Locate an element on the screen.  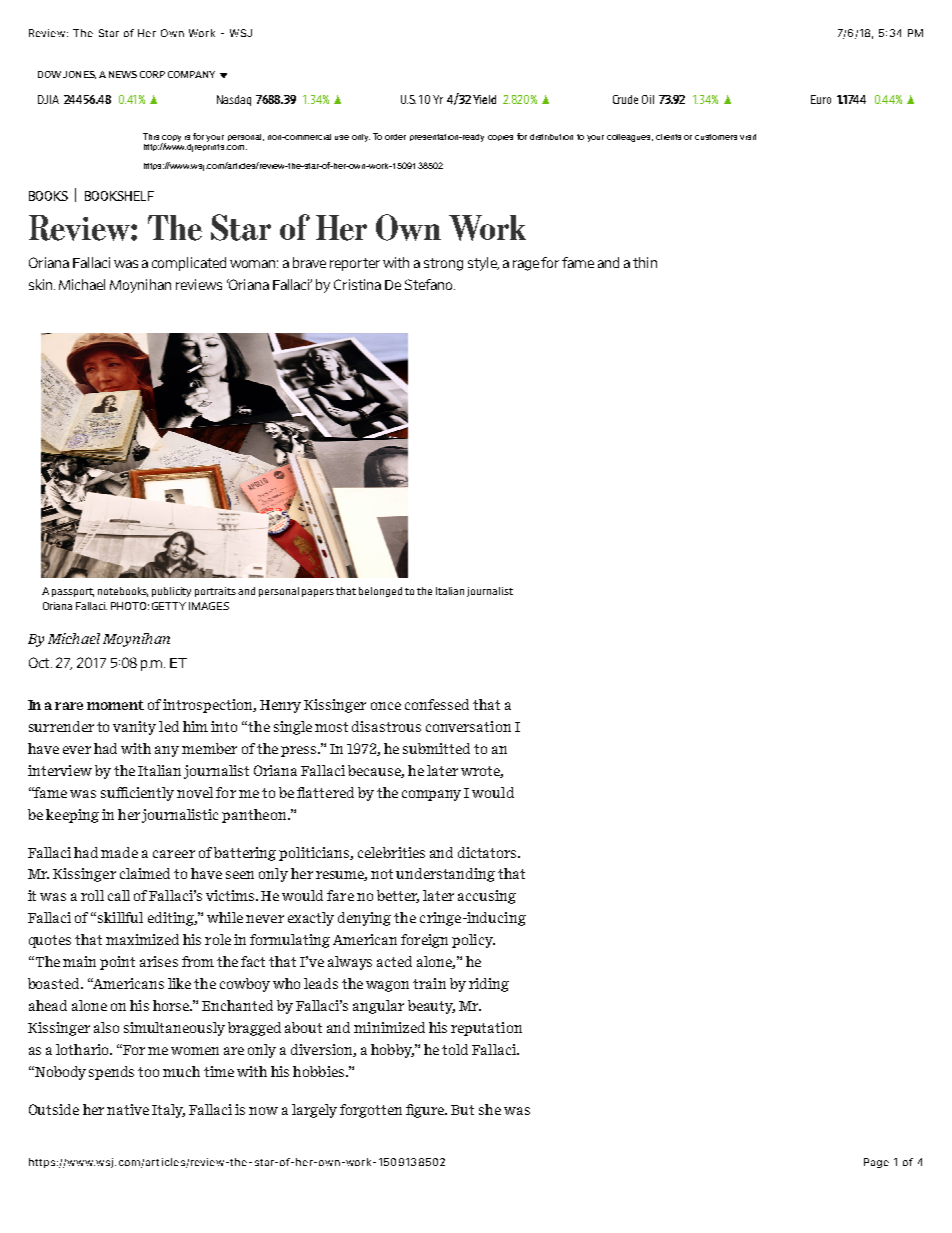
Yield is located at coordinates (484, 99).
